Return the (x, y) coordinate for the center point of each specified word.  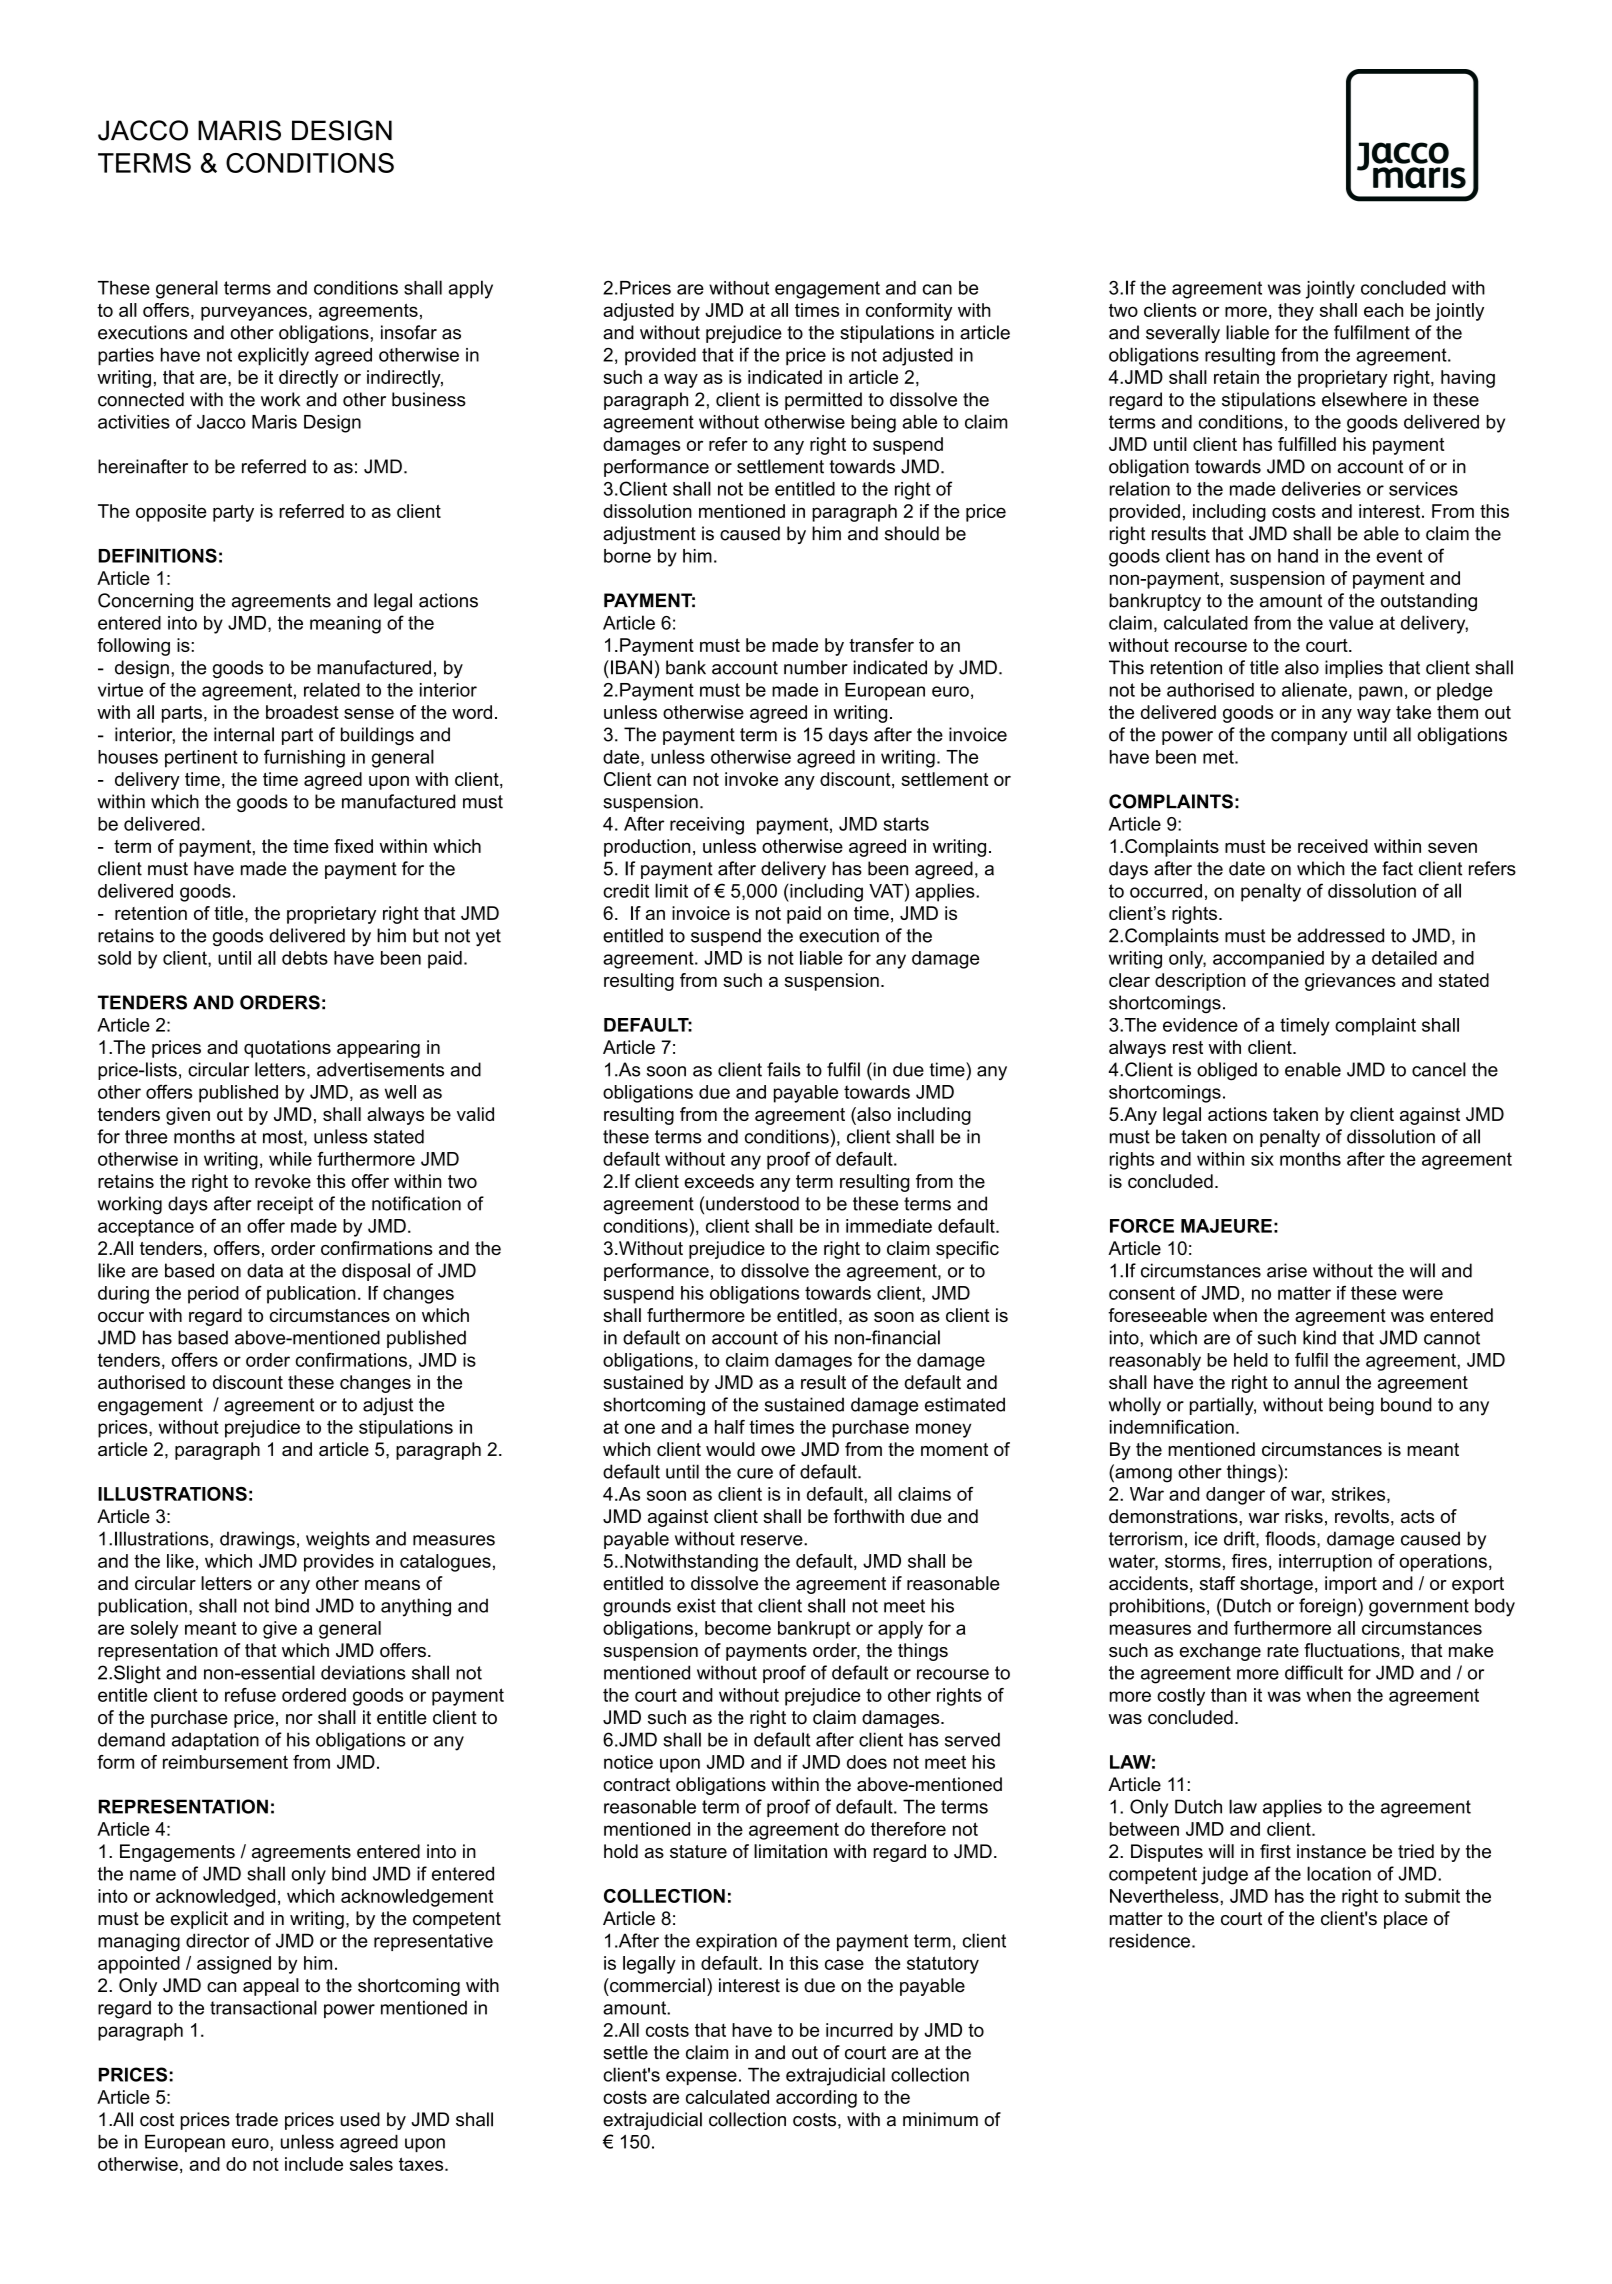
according (816, 2099)
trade (256, 2119)
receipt (285, 1205)
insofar (409, 332)
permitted (823, 401)
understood (752, 1203)
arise (1287, 1270)
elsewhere (1364, 399)
